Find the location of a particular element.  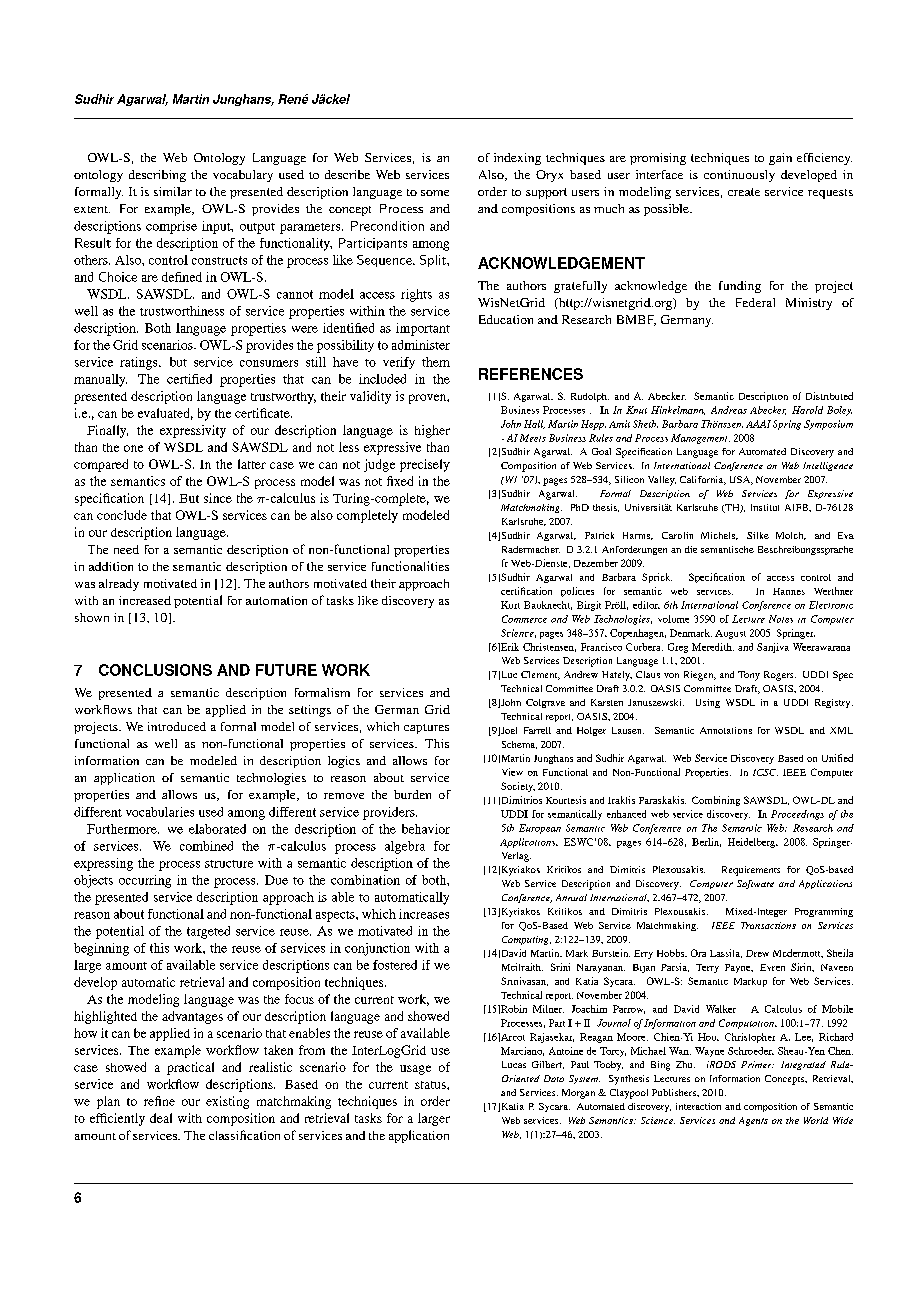

refine is located at coordinates (159, 1101).
